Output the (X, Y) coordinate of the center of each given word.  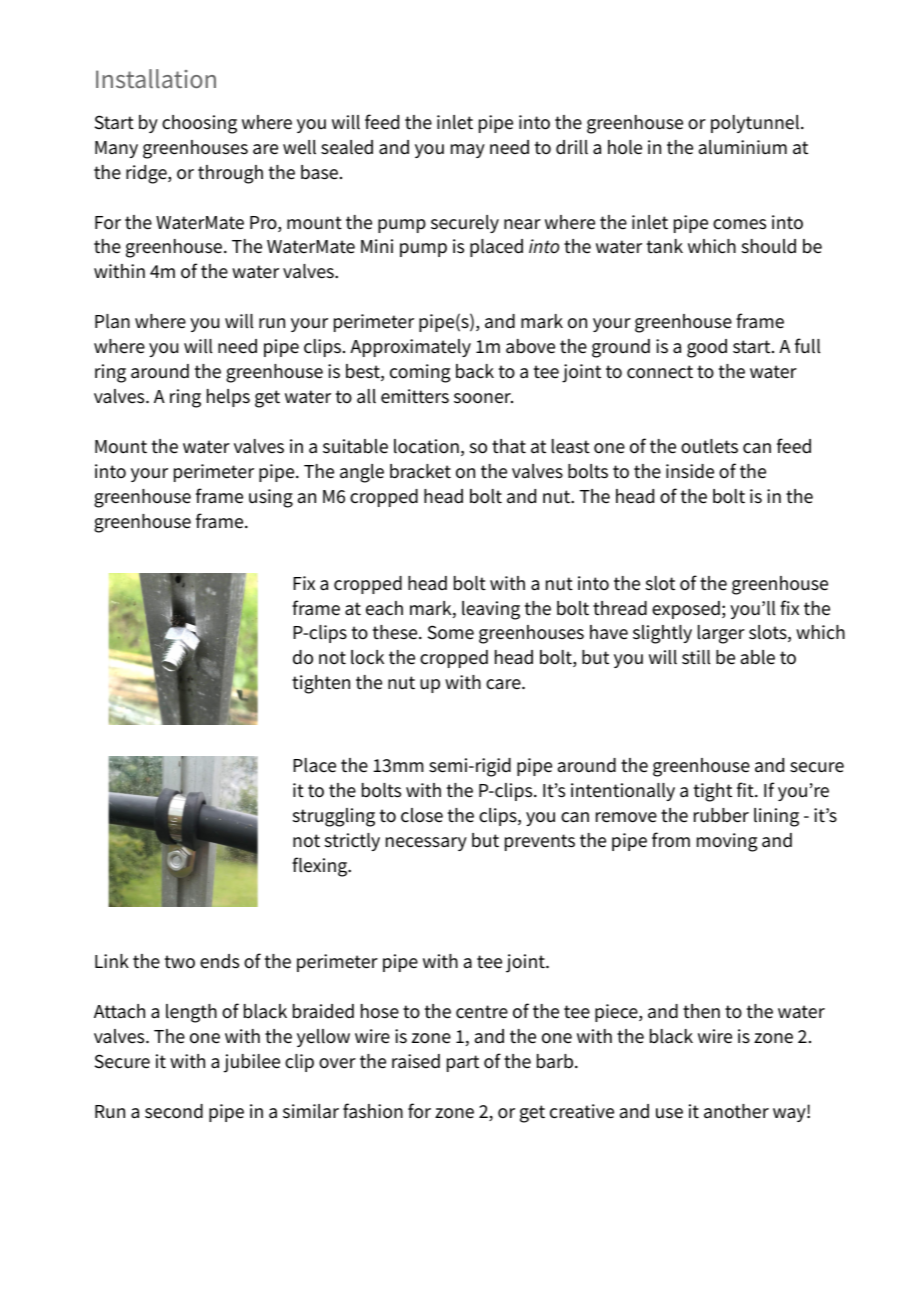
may (468, 151)
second (174, 1111)
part (463, 1063)
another (736, 1111)
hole (625, 147)
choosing (199, 124)
